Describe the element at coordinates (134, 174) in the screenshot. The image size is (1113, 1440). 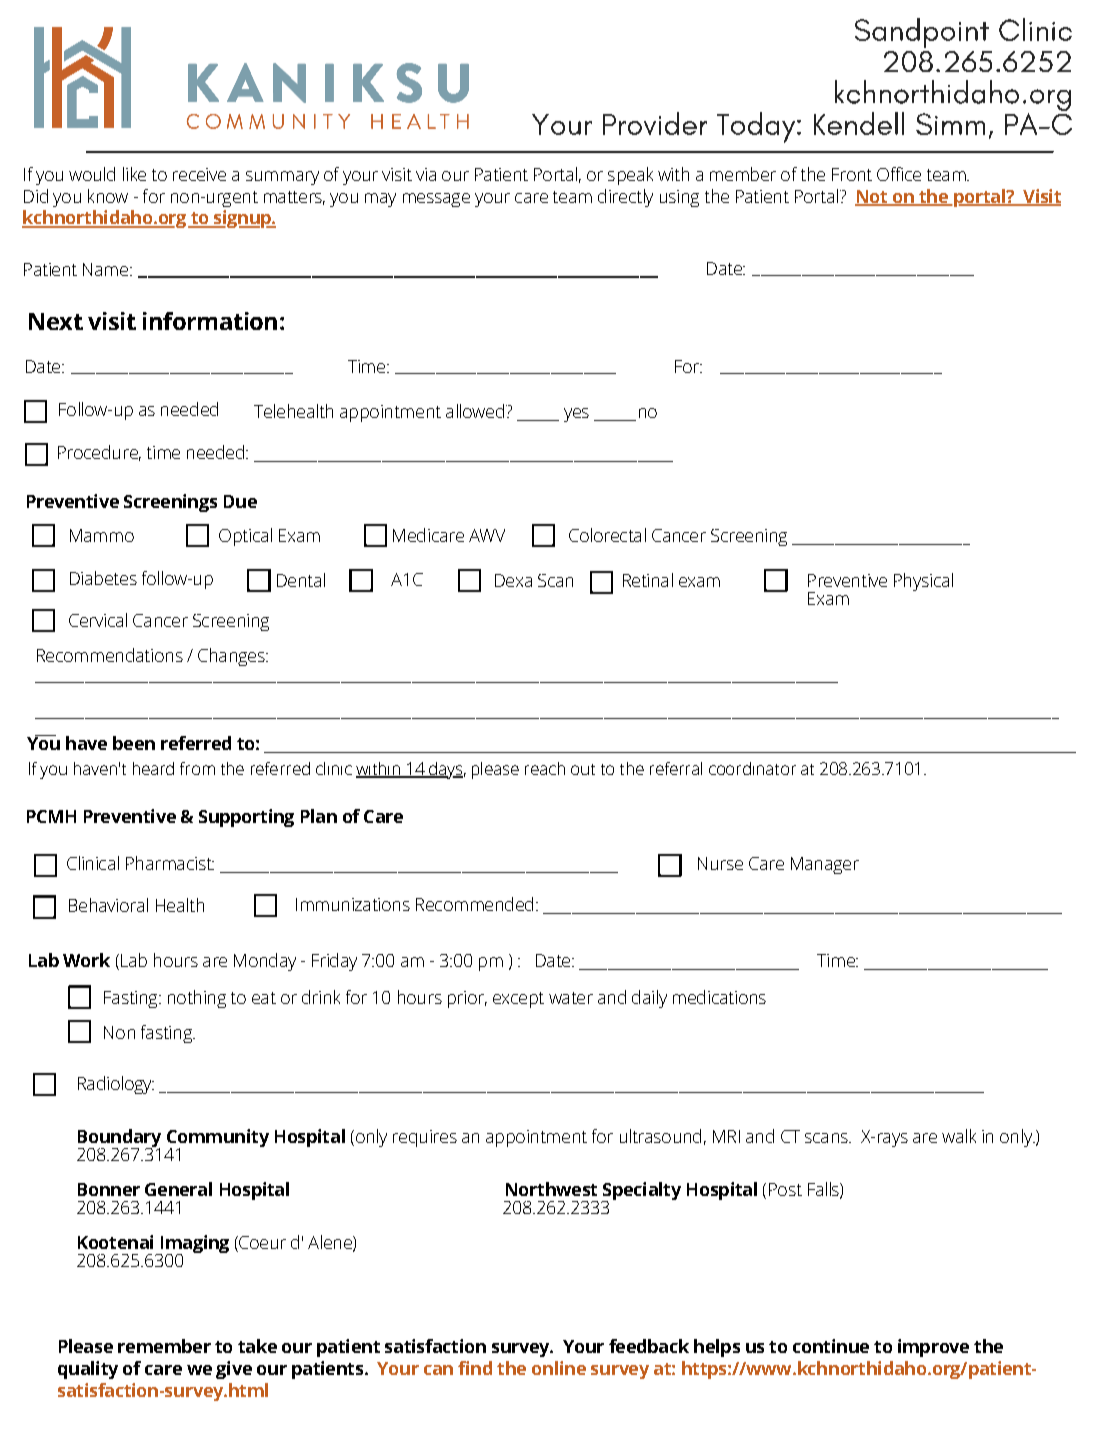
I see `like` at that location.
